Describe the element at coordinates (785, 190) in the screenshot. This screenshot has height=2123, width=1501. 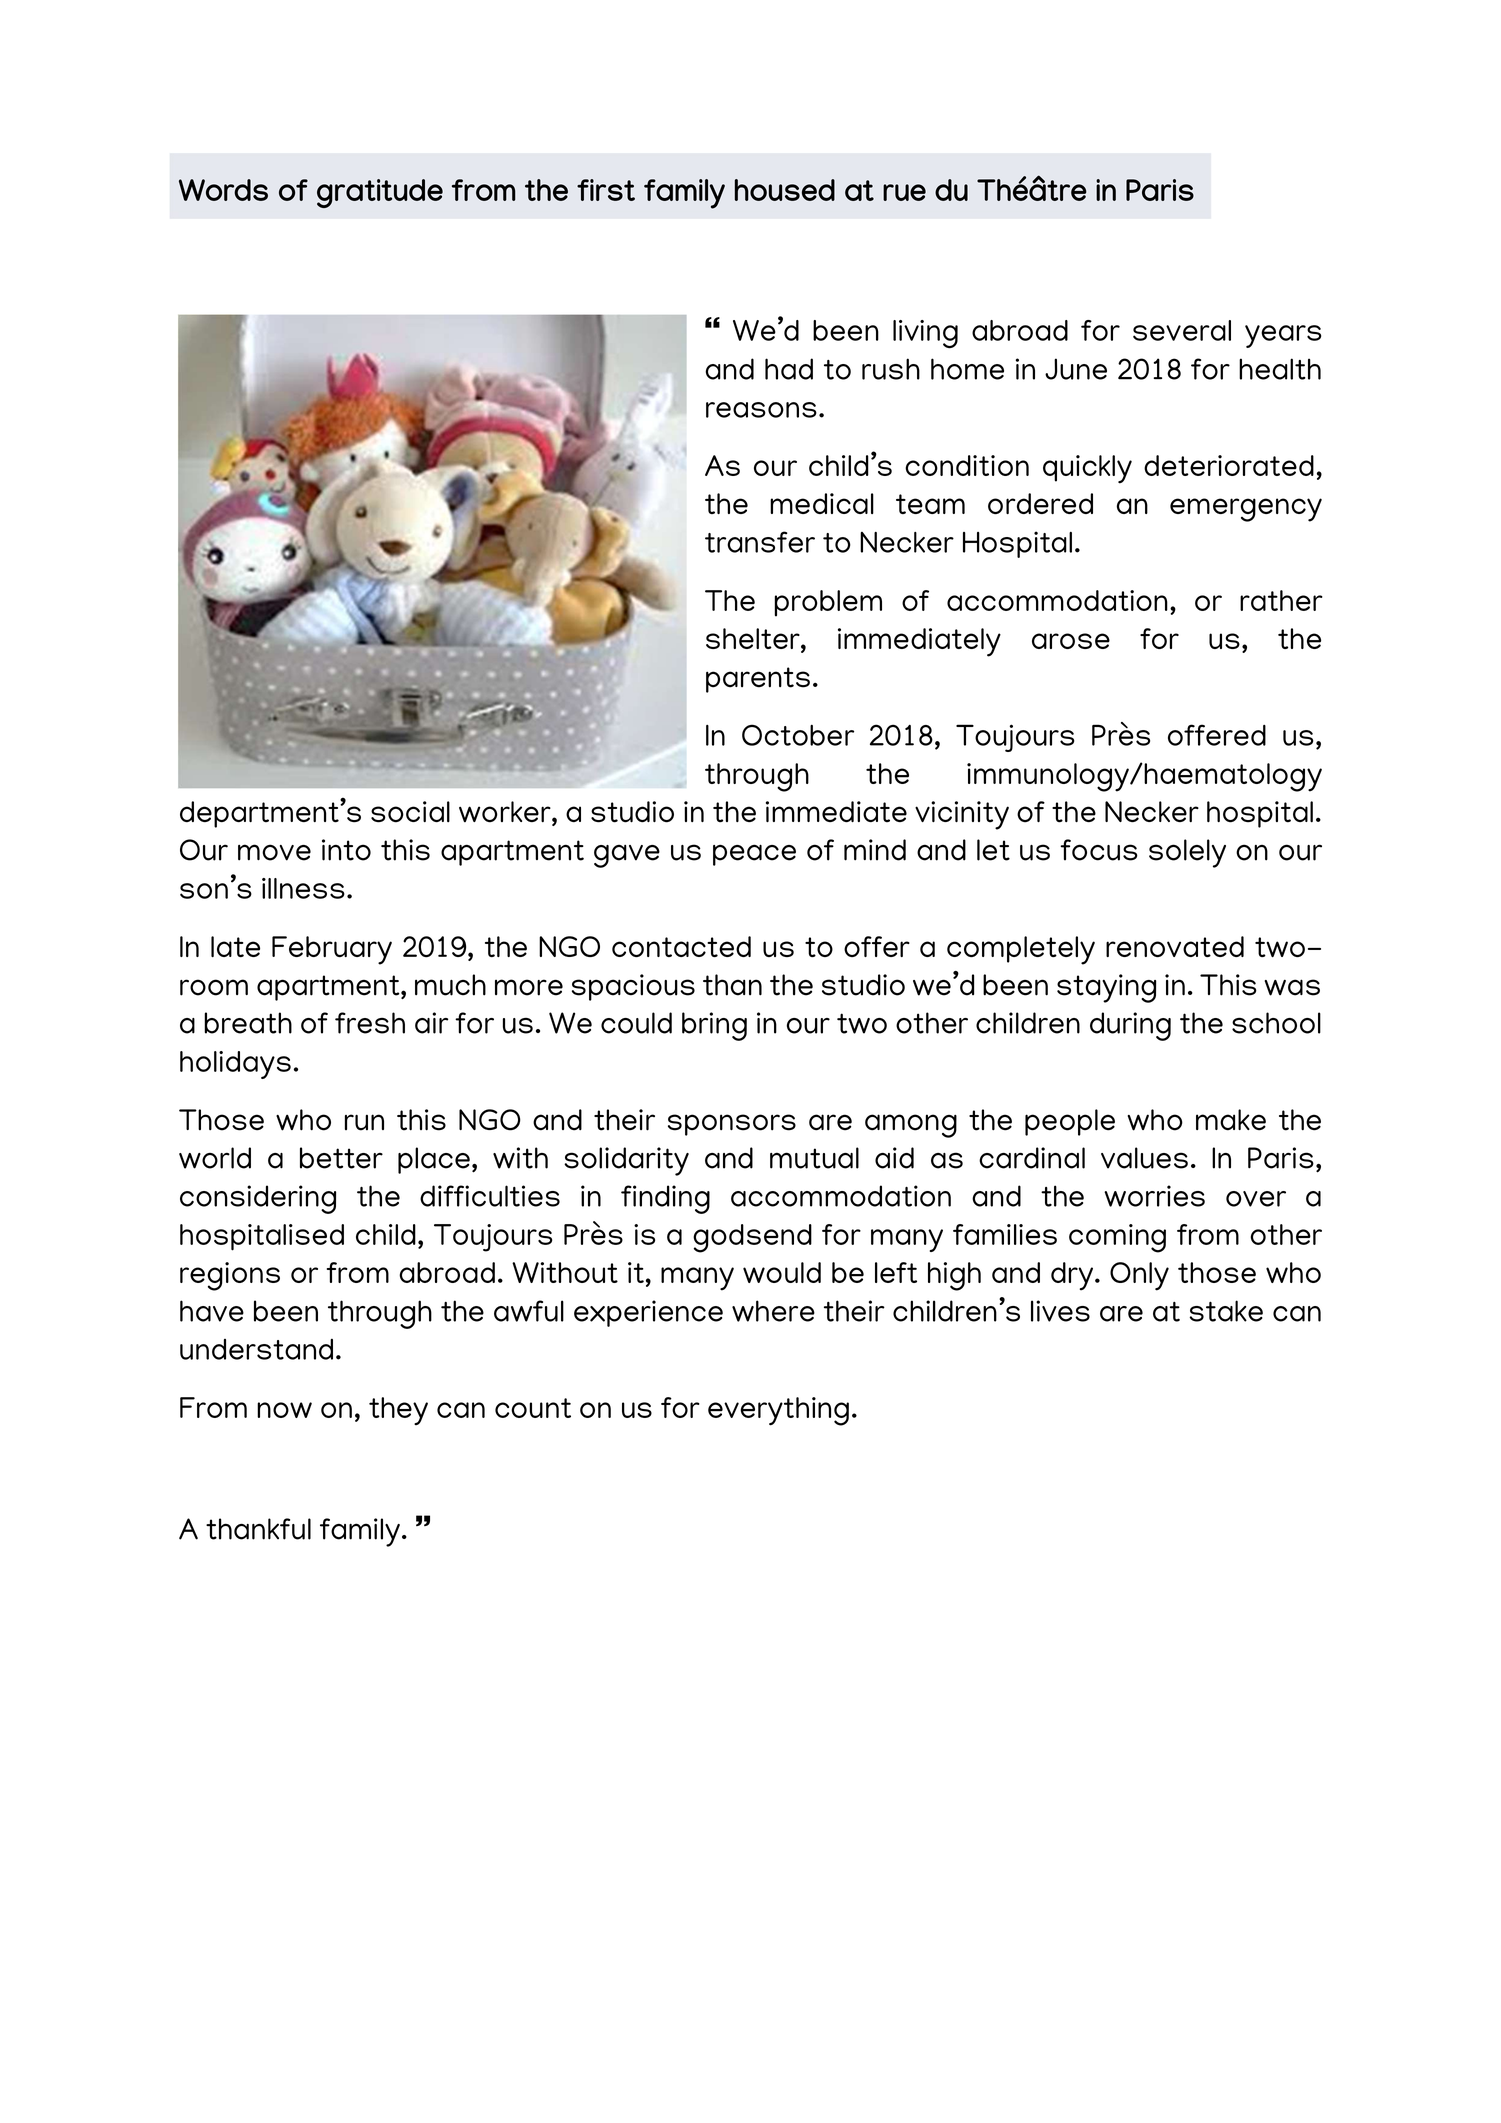
I see `housed` at that location.
